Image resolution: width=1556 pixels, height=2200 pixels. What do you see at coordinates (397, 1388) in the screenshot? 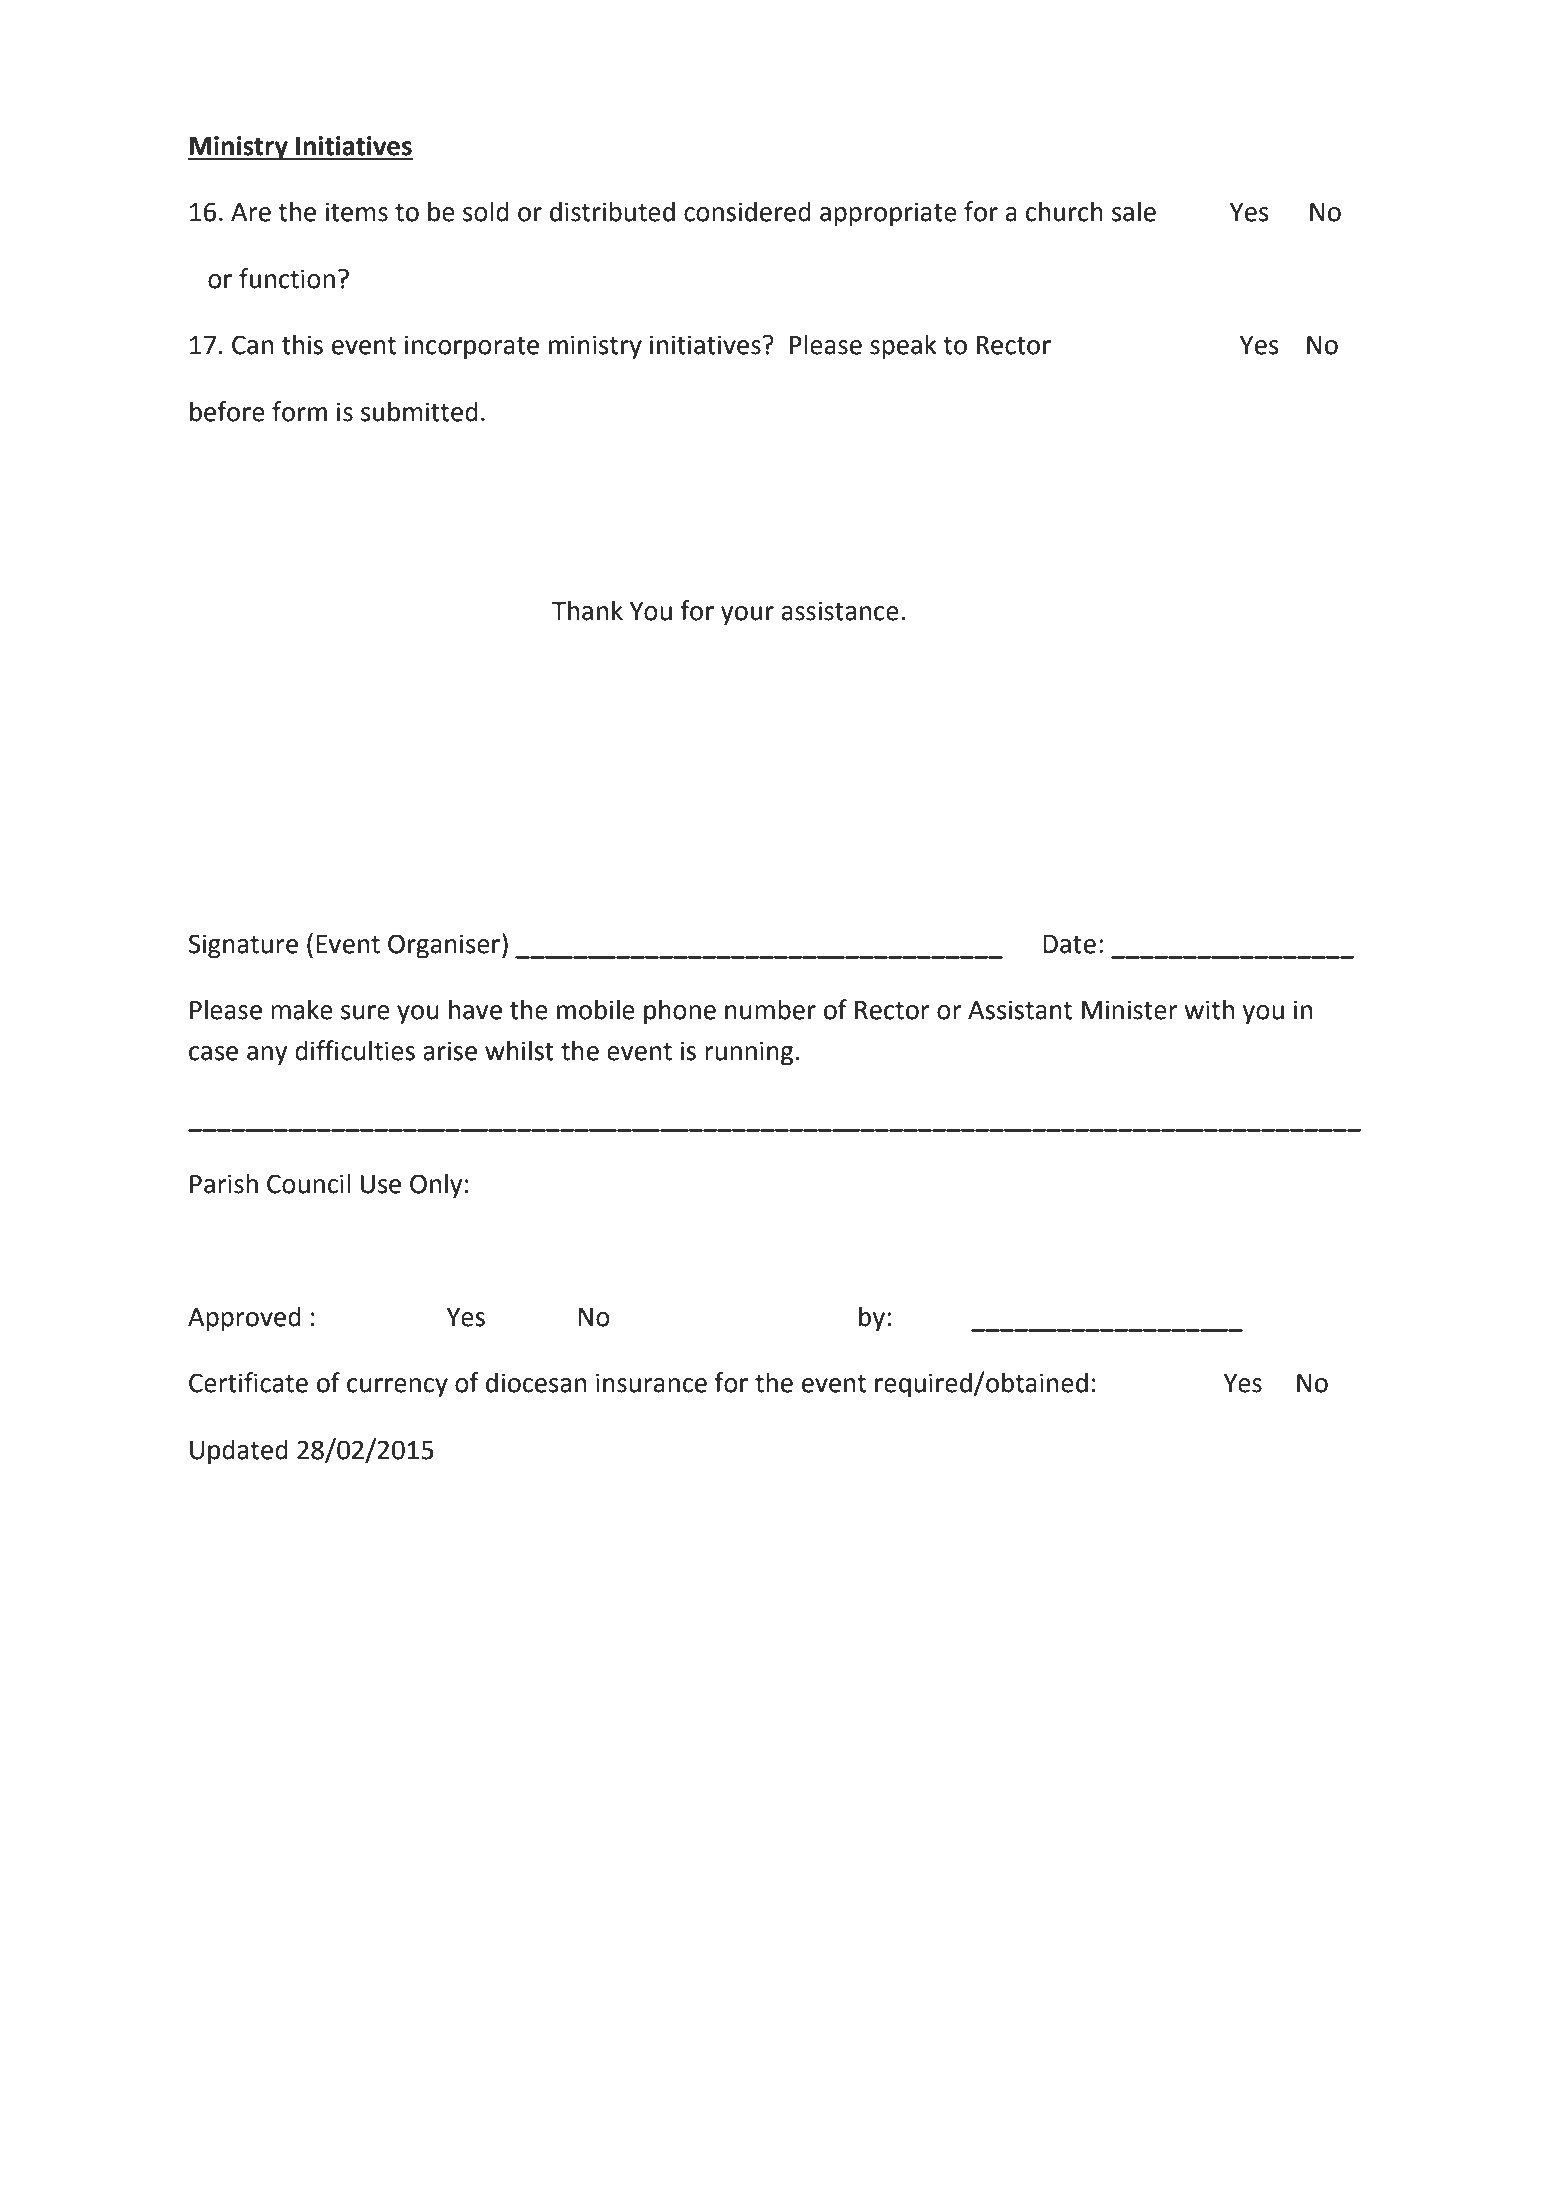
I see `currency` at bounding box center [397, 1388].
